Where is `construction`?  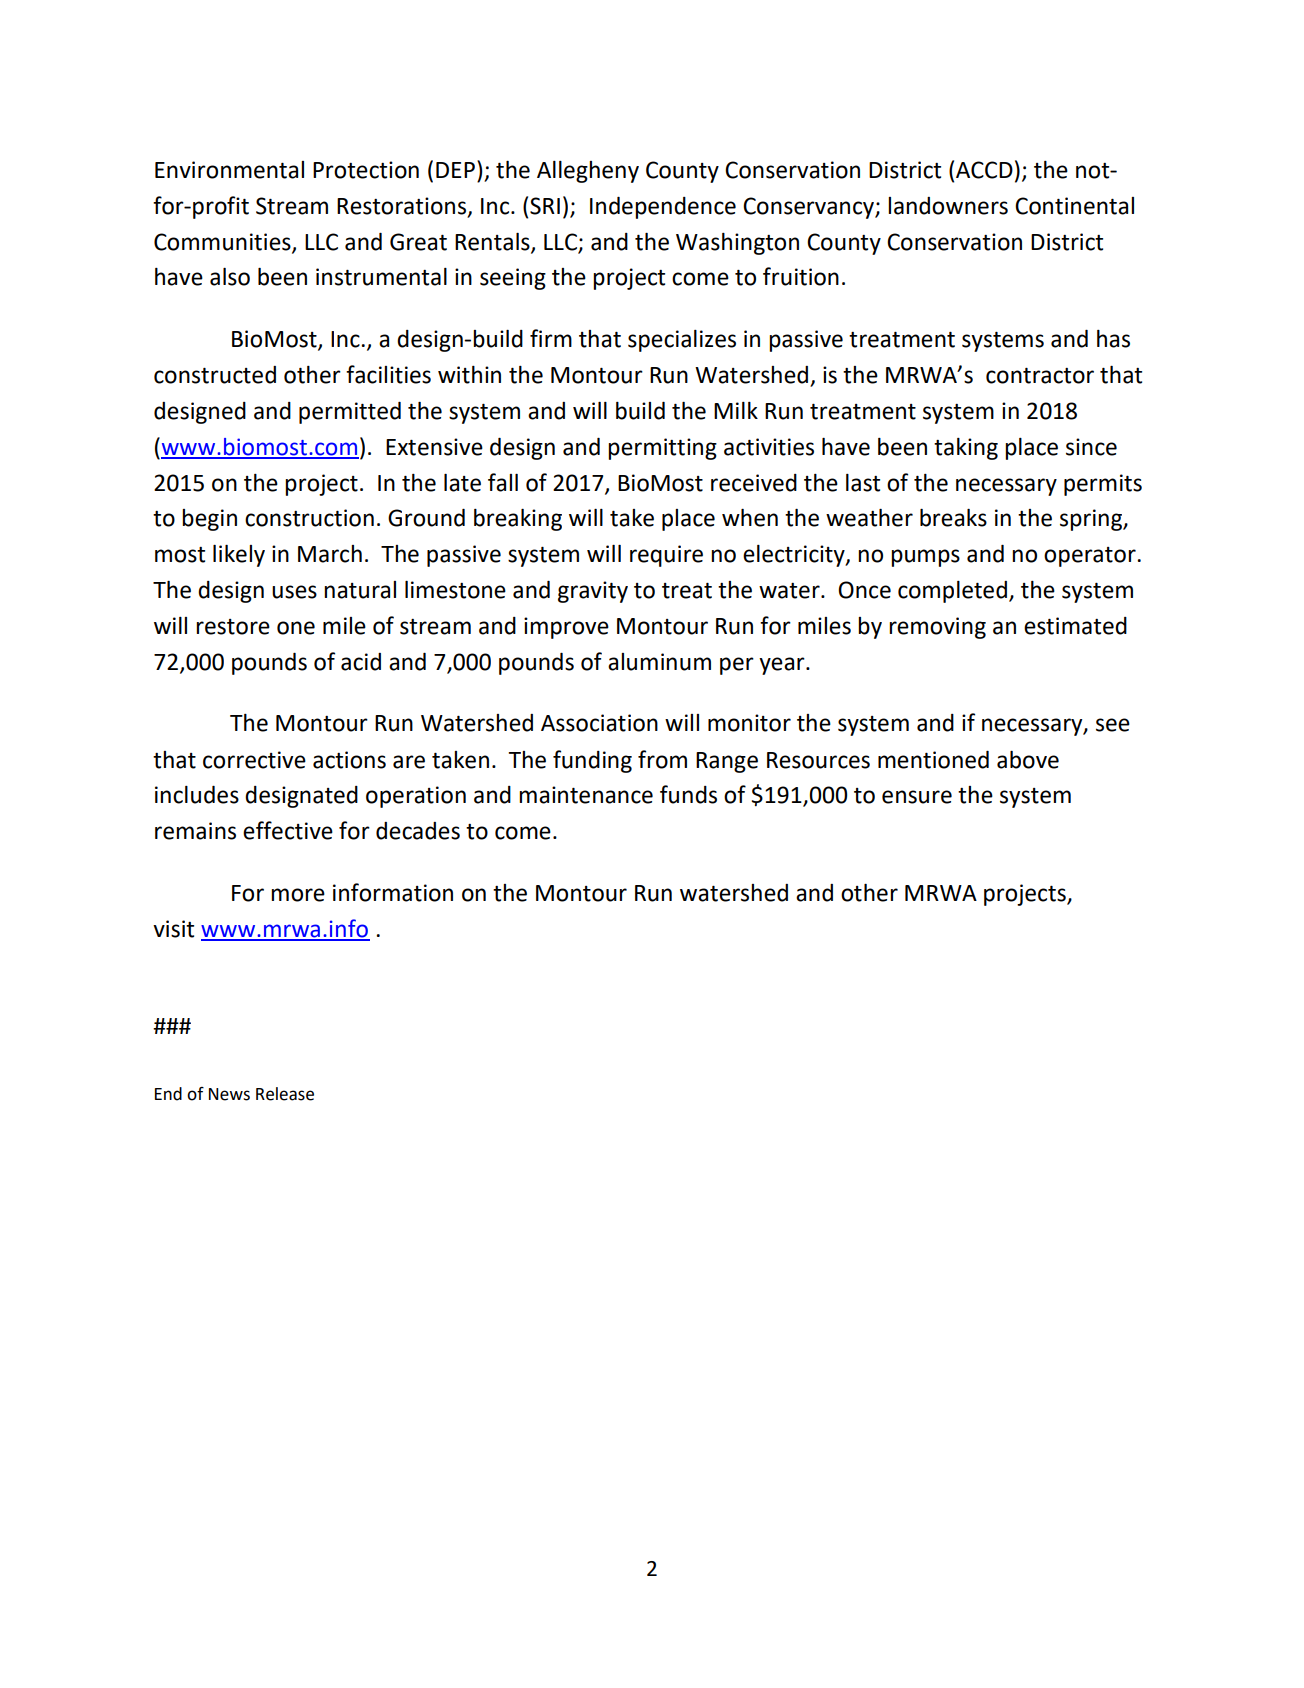
construction is located at coordinates (309, 518).
